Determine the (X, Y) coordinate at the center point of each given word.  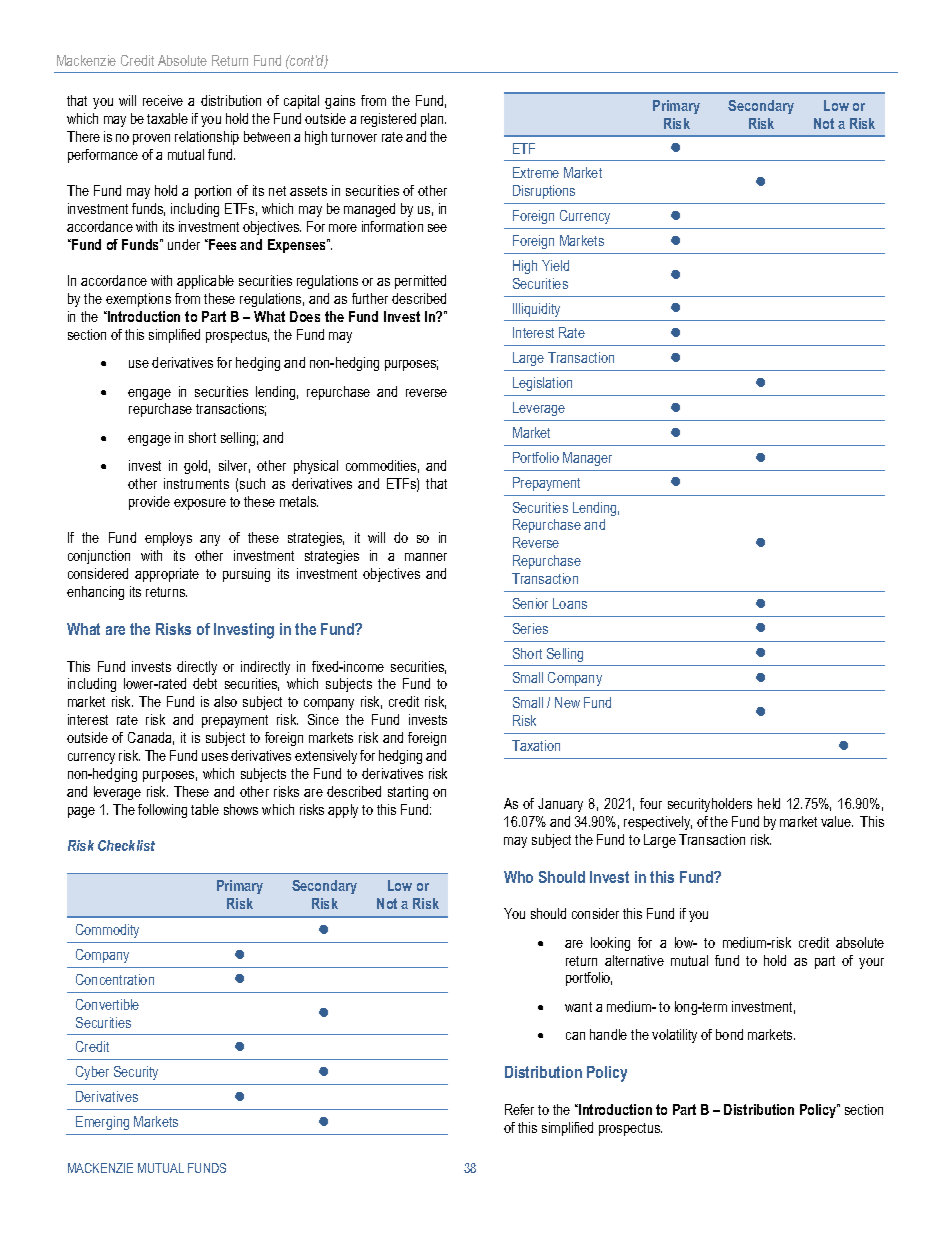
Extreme (536, 172)
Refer (519, 1109)
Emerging (102, 1123)
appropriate (167, 575)
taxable (167, 118)
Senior (530, 603)
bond (729, 1034)
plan (433, 120)
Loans (570, 603)
